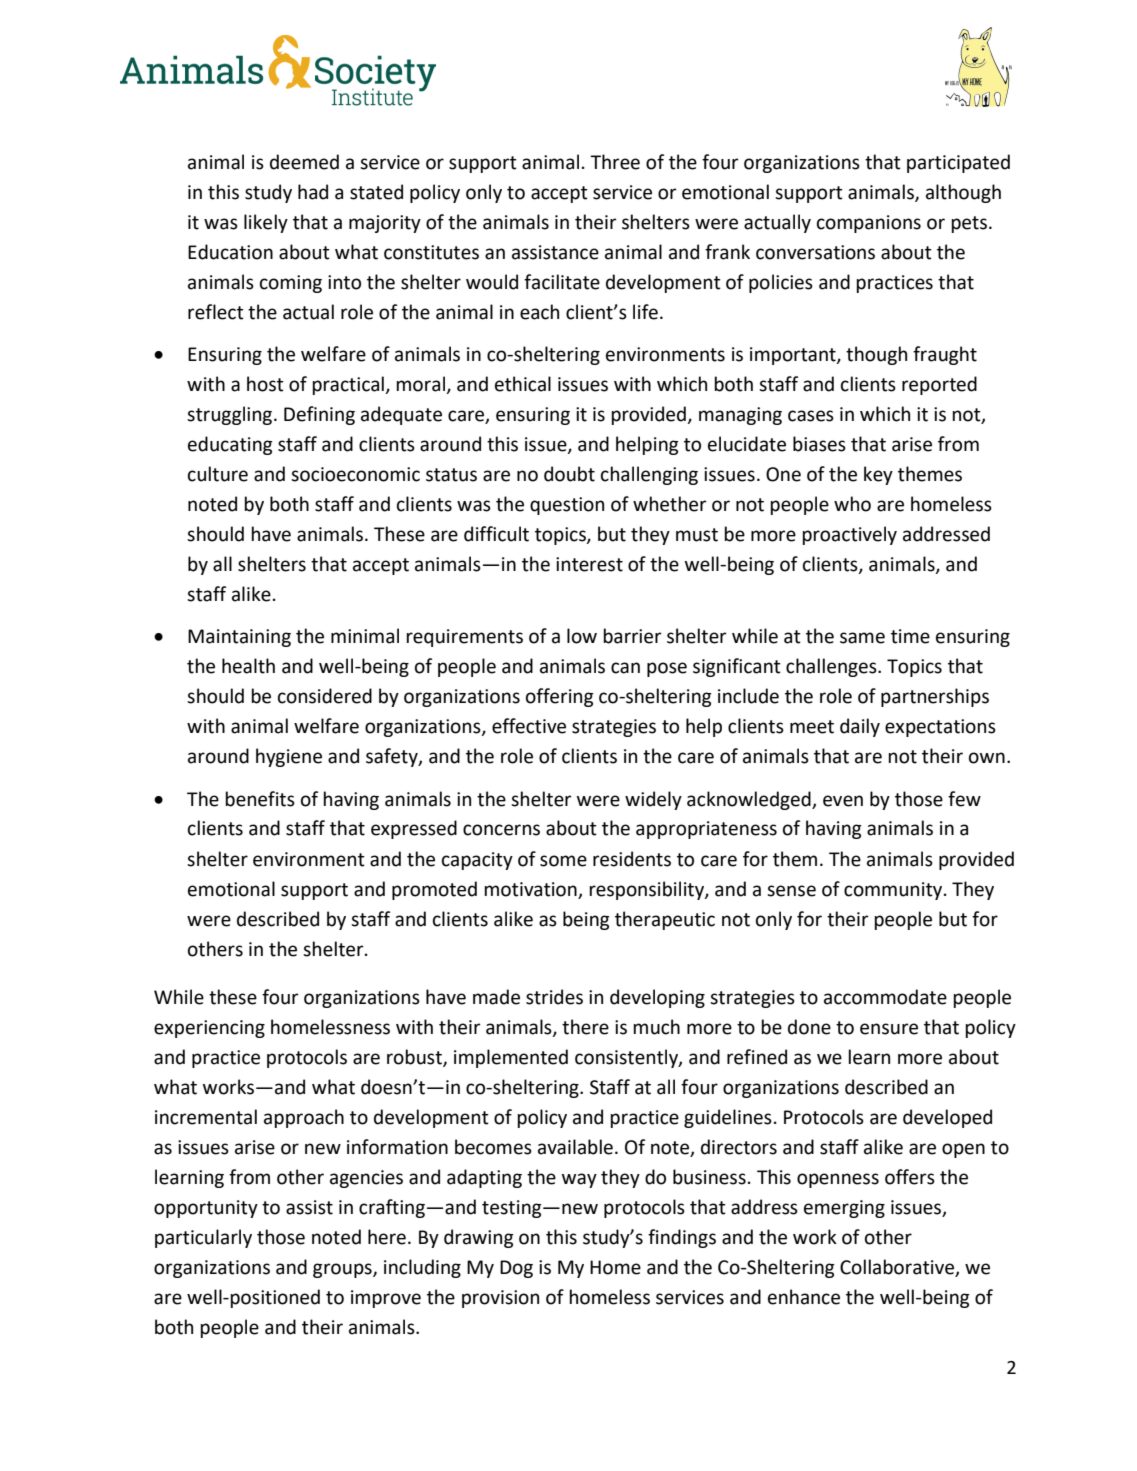 This screenshot has height=1471, width=1137. Describe the element at coordinates (589, 564) in the screenshot. I see `interest` at that location.
